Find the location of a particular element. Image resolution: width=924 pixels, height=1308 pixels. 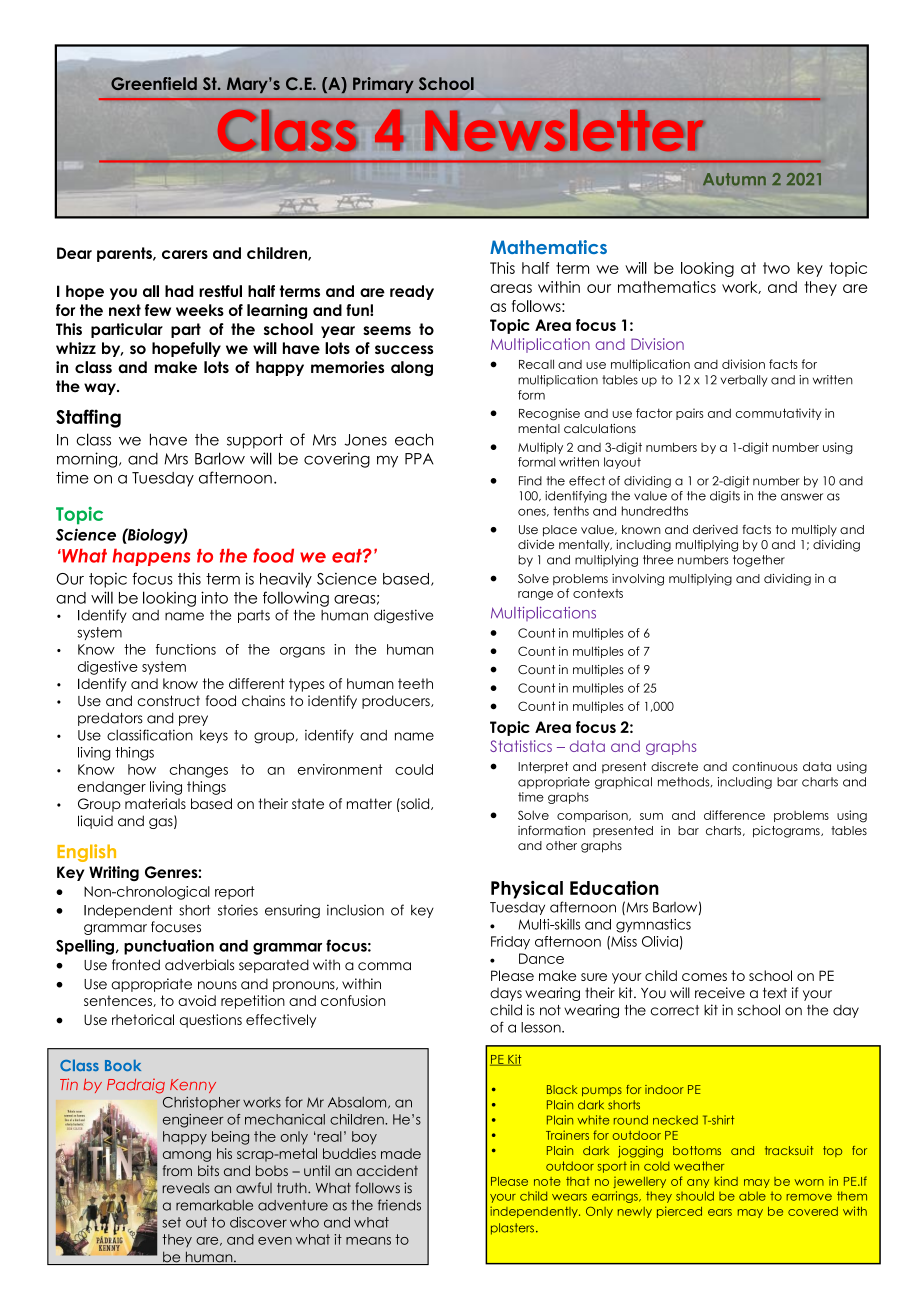

along is located at coordinates (412, 369).
